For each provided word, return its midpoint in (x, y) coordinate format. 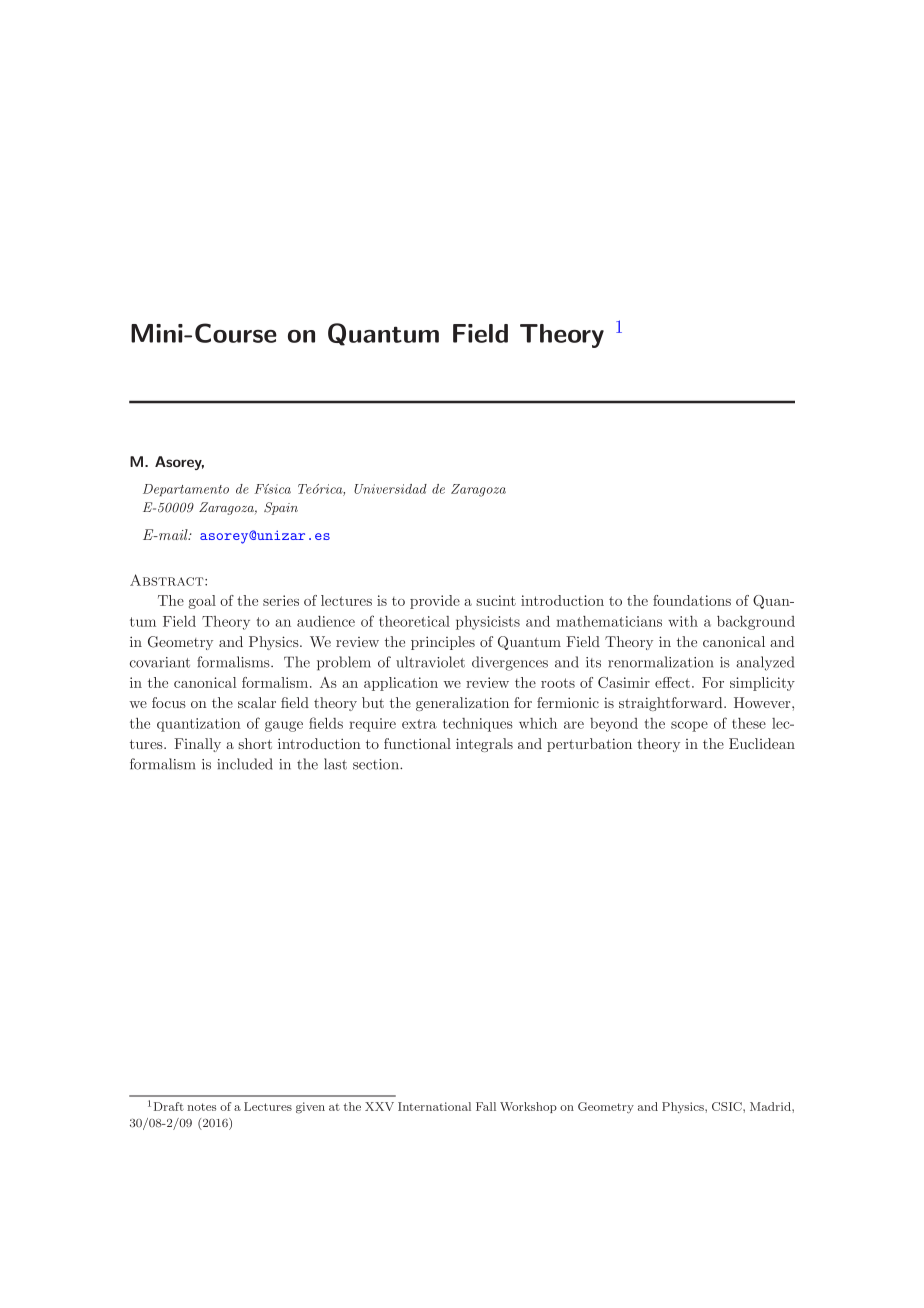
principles (443, 643)
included (245, 764)
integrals (484, 745)
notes (202, 1107)
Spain (281, 508)
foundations (692, 600)
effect (672, 682)
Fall (486, 1106)
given (310, 1108)
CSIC (728, 1106)
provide (435, 602)
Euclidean (762, 743)
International (434, 1106)
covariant (160, 662)
